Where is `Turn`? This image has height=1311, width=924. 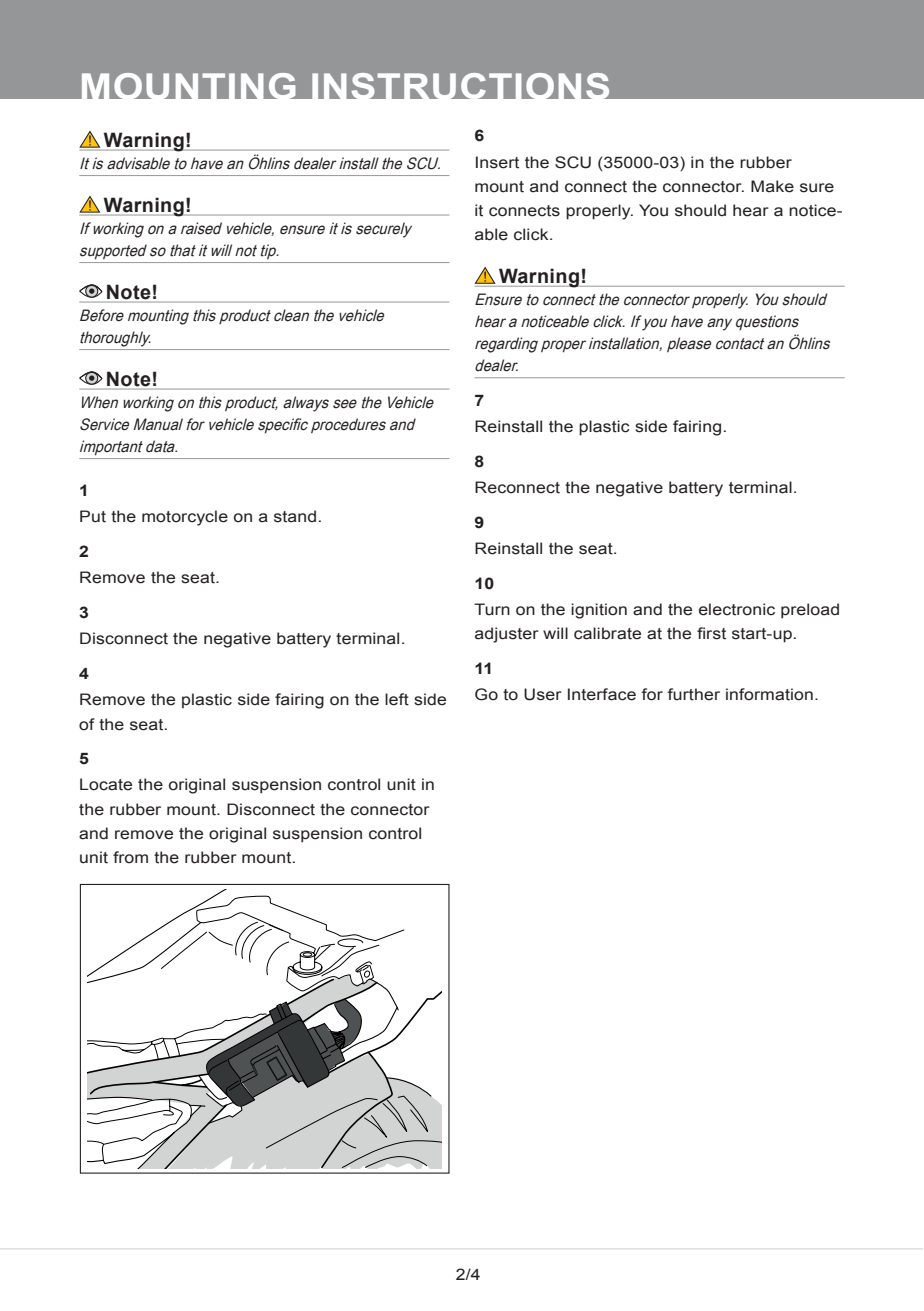
Turn is located at coordinates (492, 609).
